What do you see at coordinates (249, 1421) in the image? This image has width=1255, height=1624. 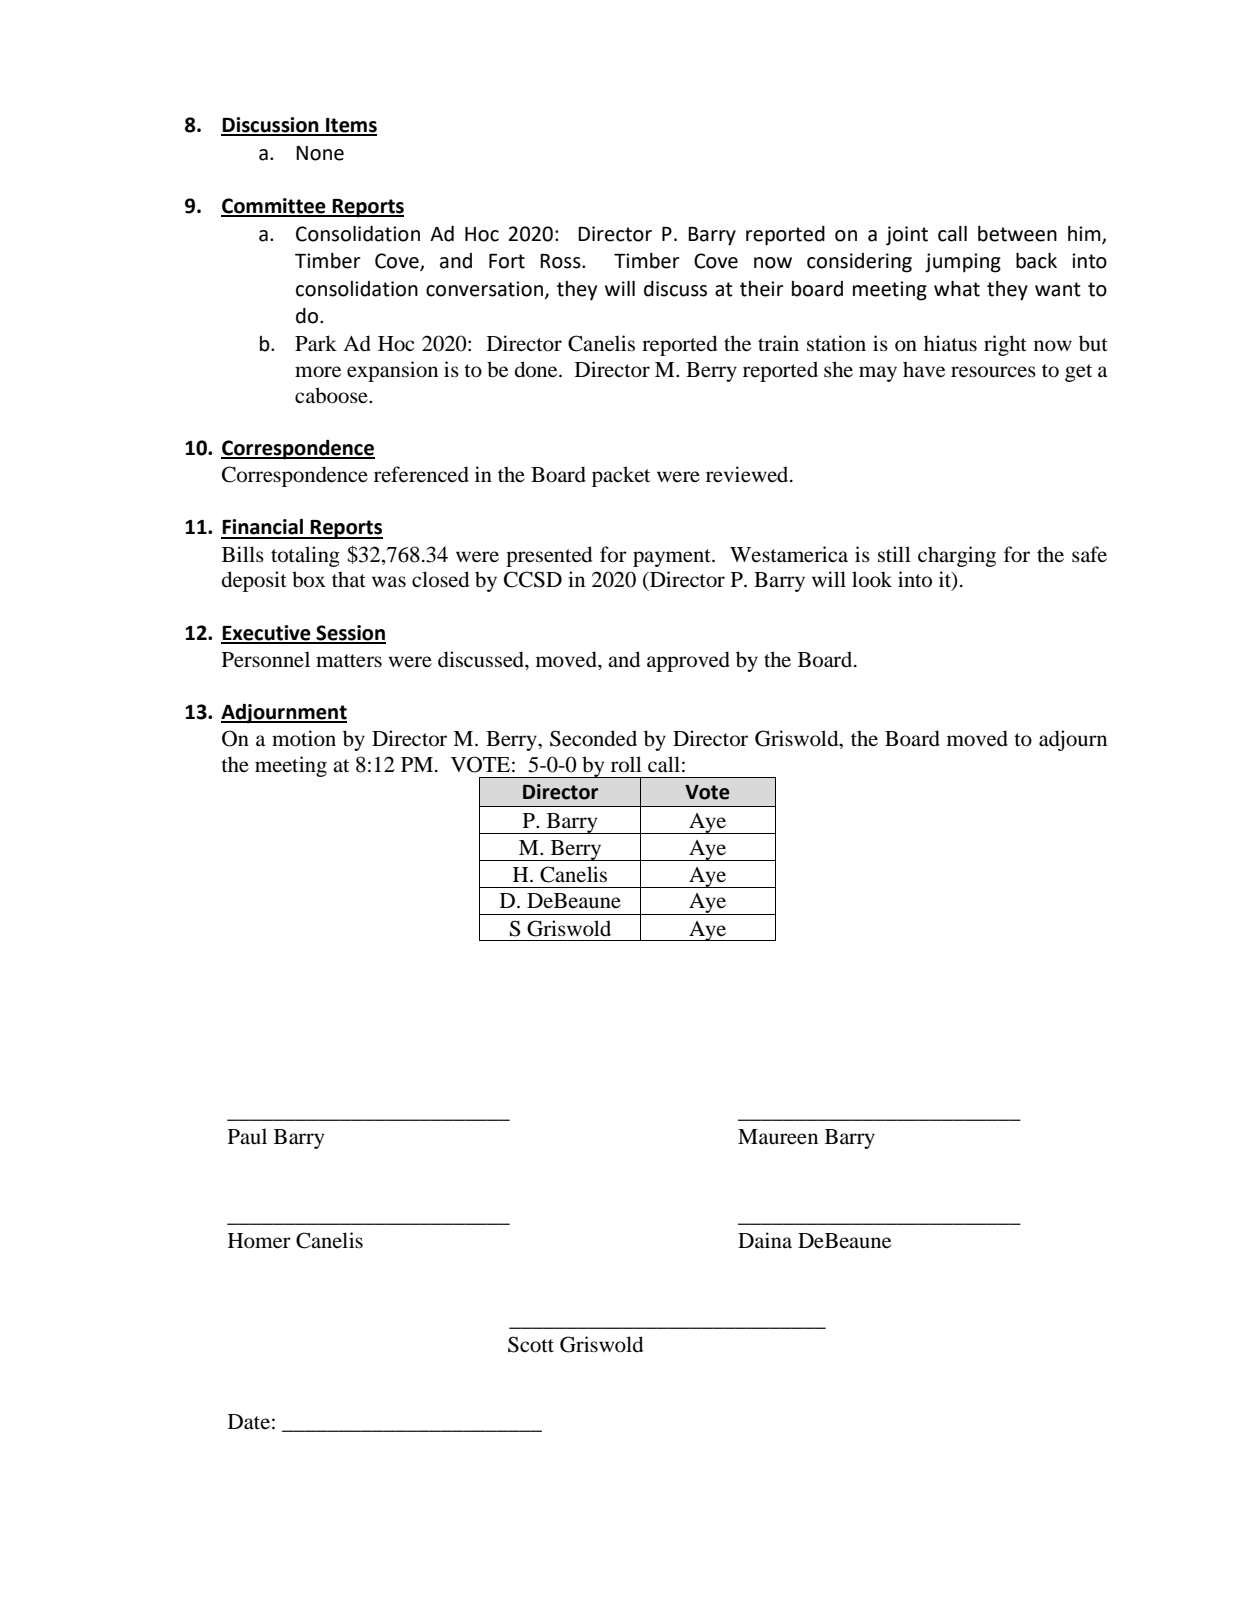 I see `Date` at bounding box center [249, 1421].
